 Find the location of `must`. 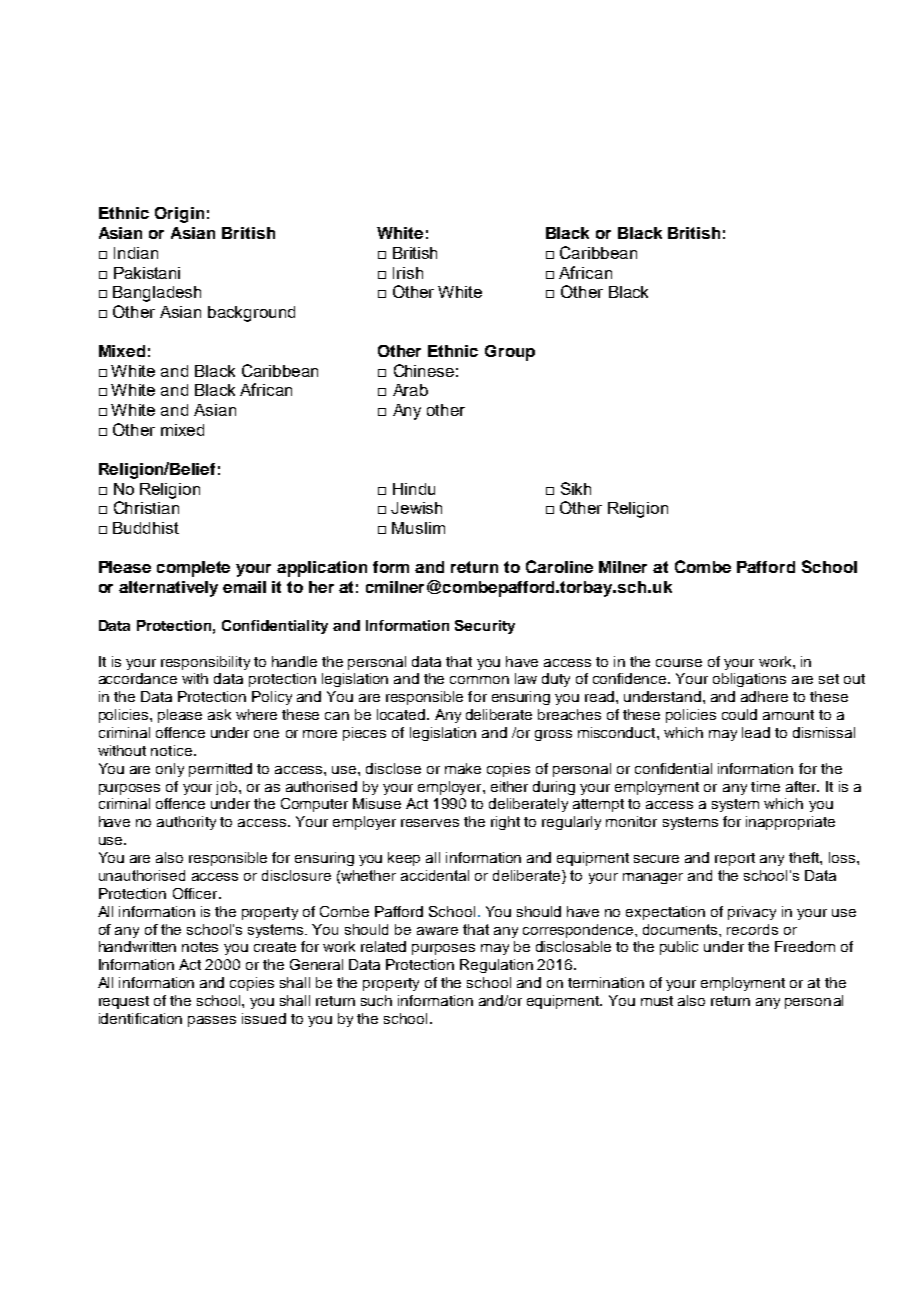

must is located at coordinates (657, 1001).
